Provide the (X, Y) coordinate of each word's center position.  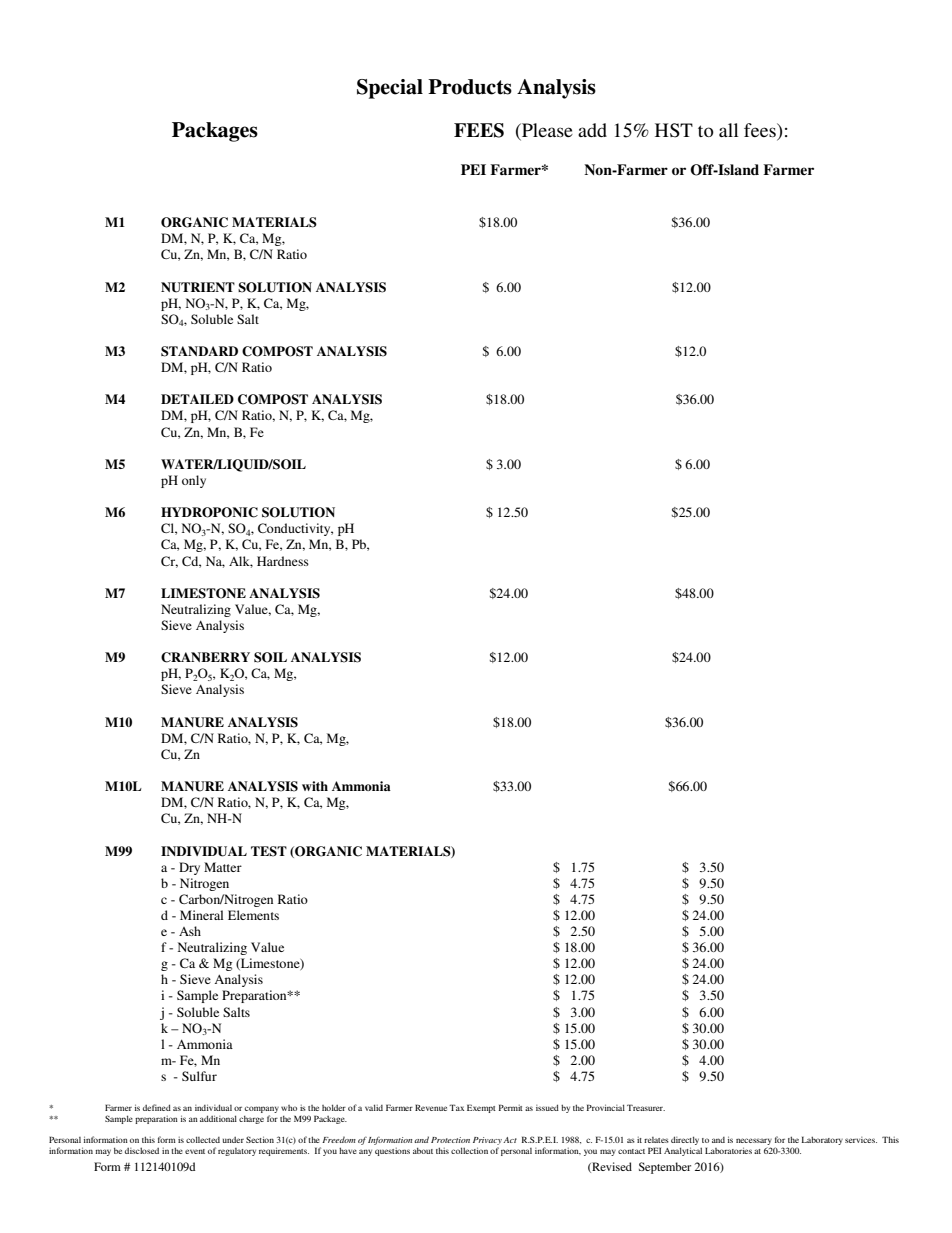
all (729, 130)
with (315, 786)
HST (674, 130)
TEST (269, 851)
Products (470, 87)
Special (390, 89)
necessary (754, 1143)
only (194, 481)
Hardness (283, 561)
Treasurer (646, 1107)
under (233, 1140)
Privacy (487, 1141)
